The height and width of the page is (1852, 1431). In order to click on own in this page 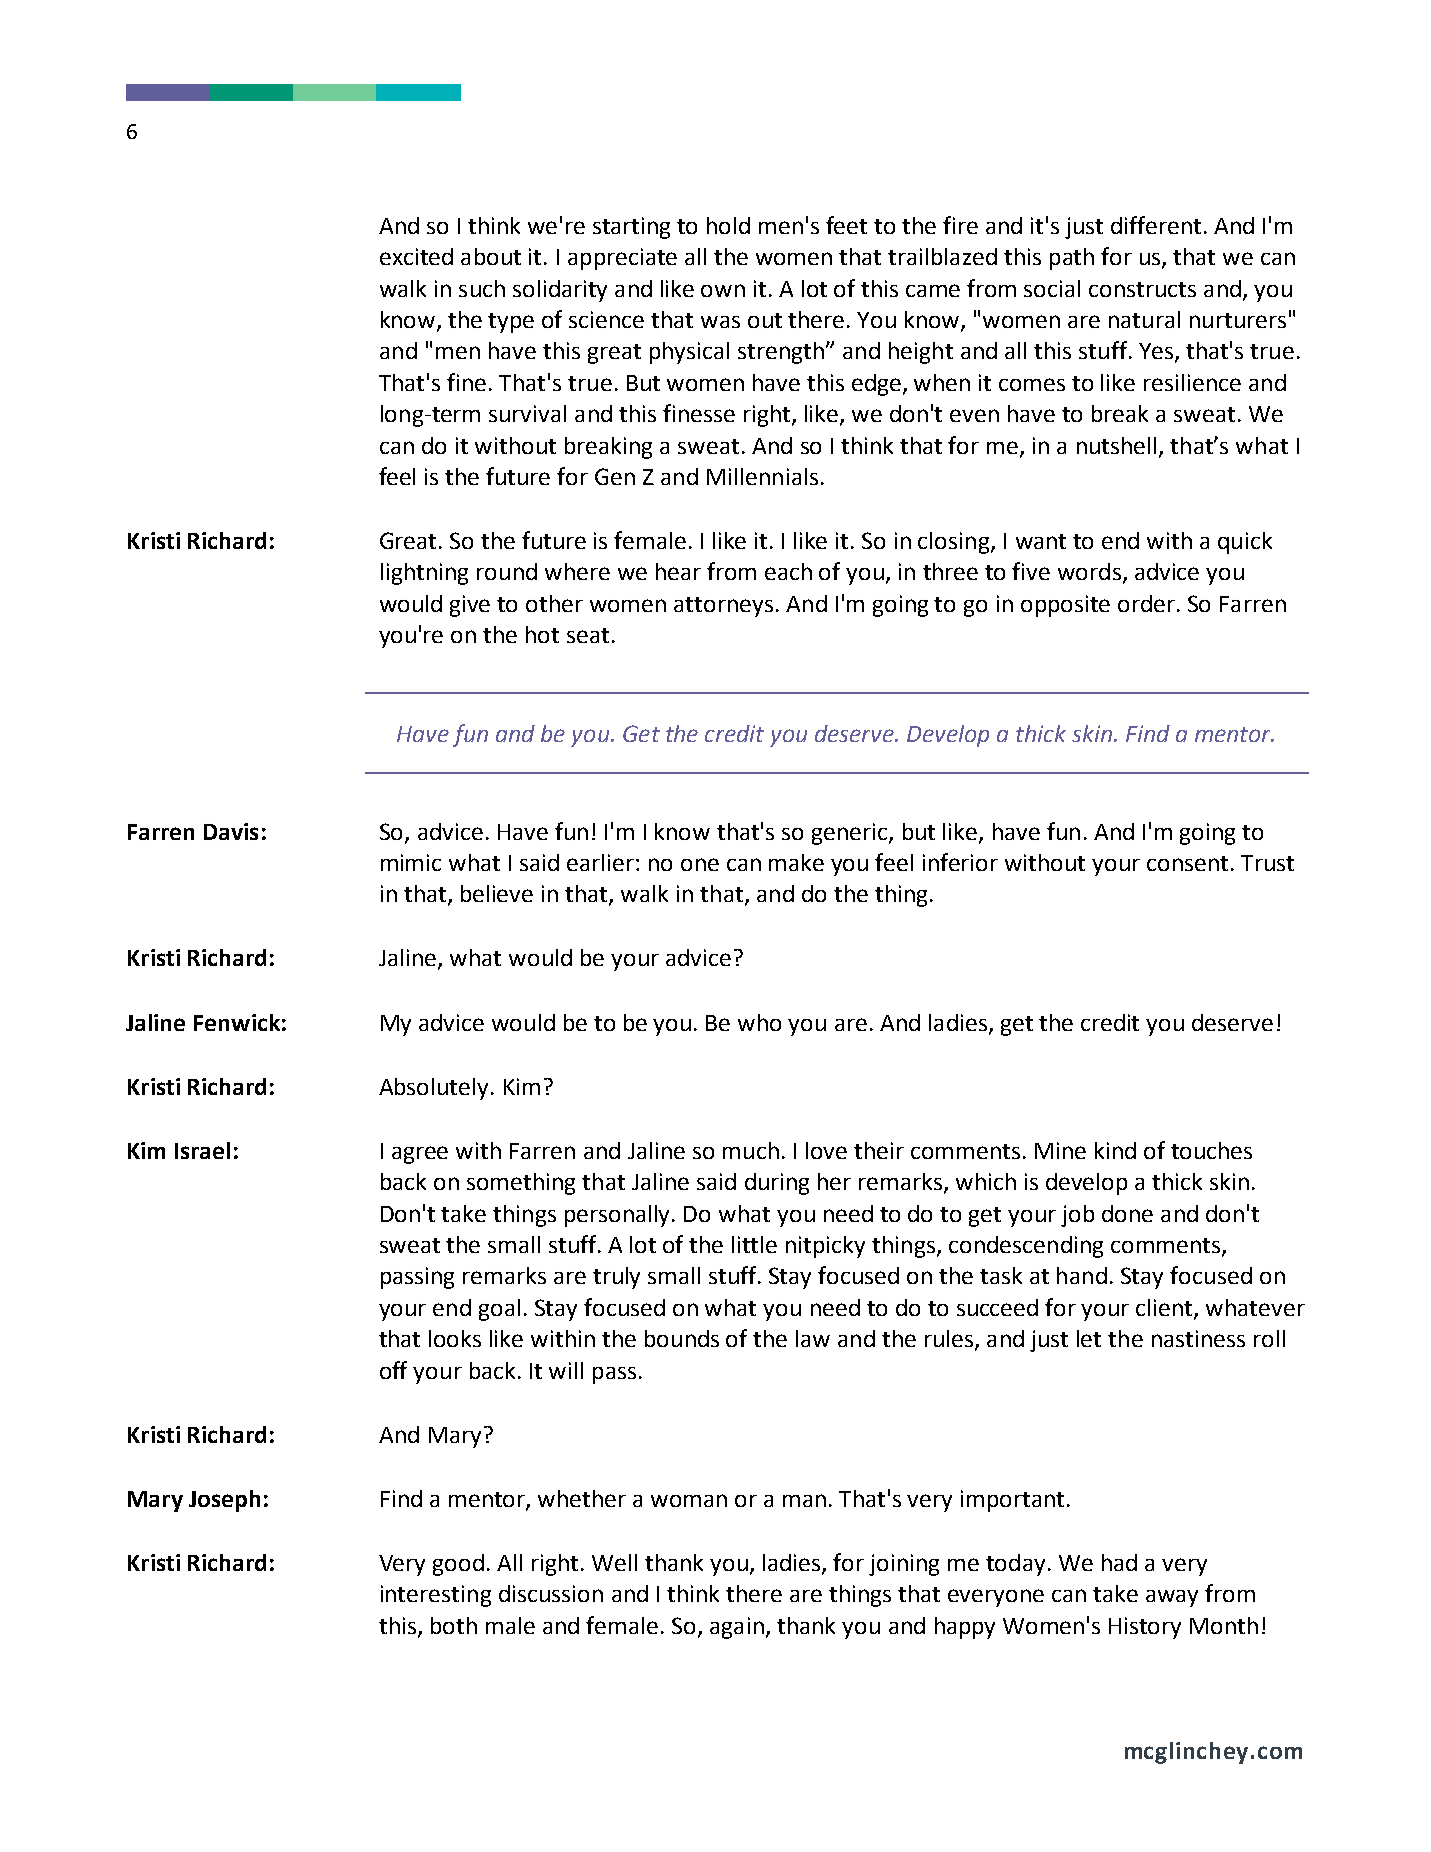, I will do `click(723, 290)`.
